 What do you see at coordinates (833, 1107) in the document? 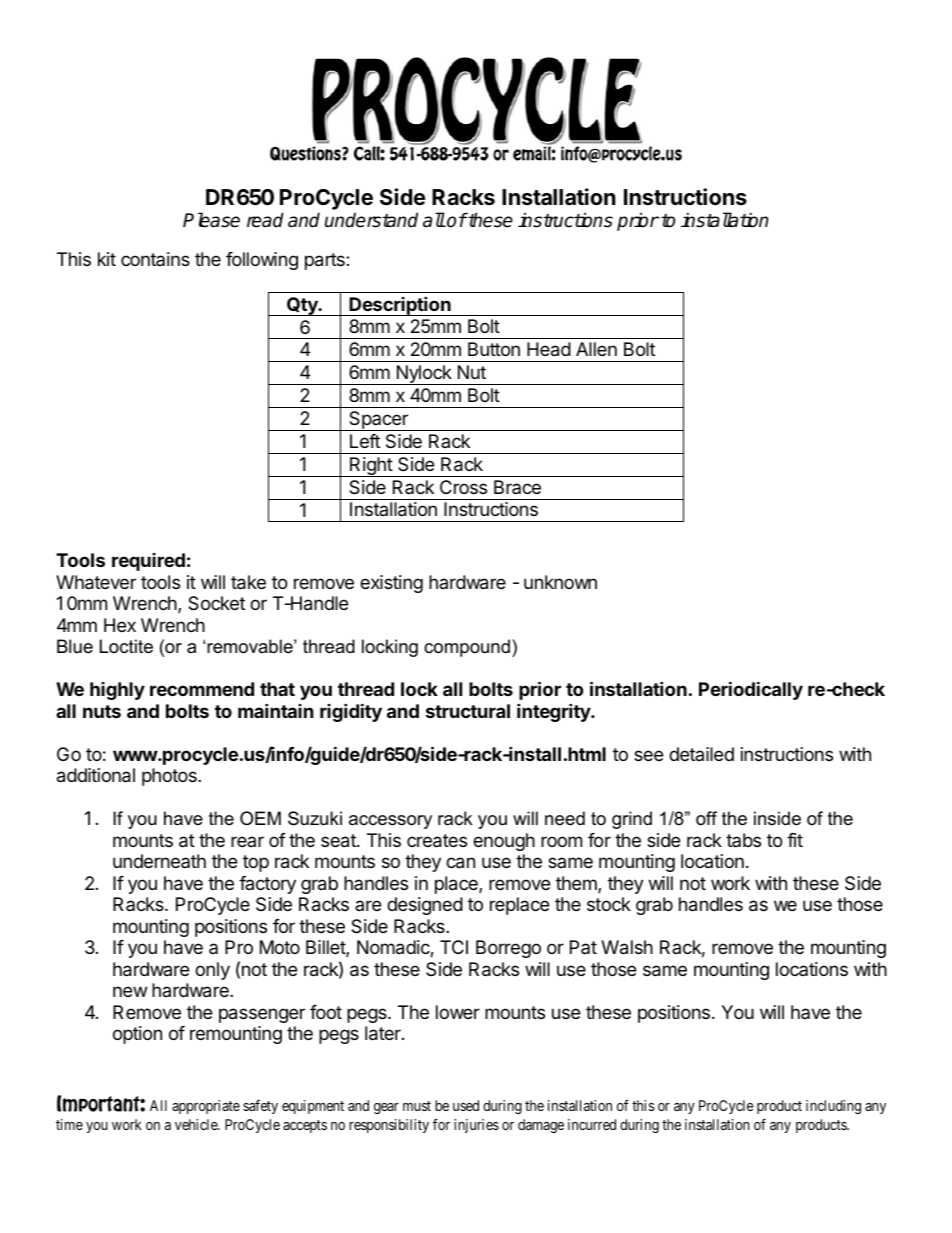
I see `including` at bounding box center [833, 1107].
